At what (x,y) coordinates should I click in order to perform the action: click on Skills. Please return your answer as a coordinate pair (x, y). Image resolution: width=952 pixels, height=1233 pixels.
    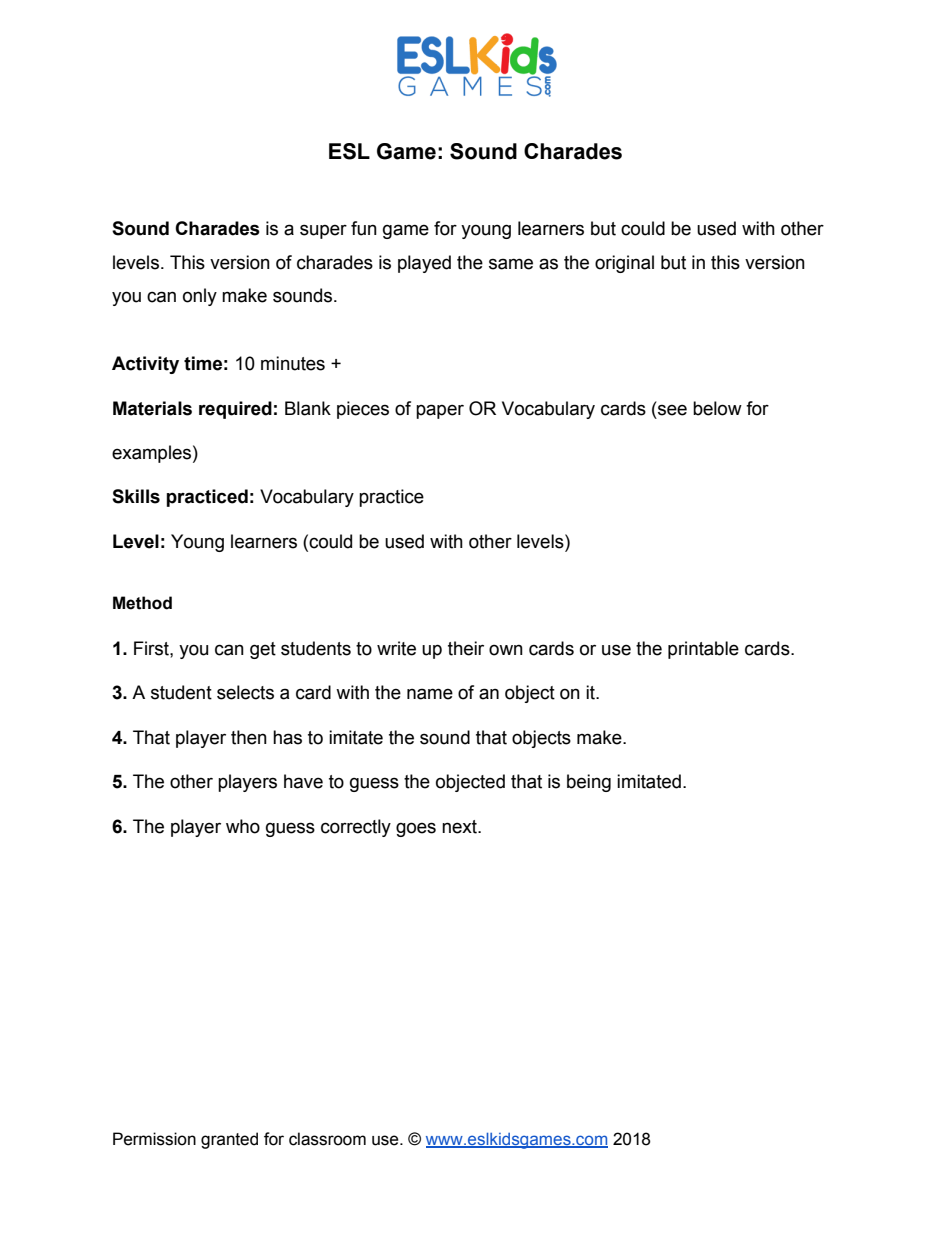
    Looking at the image, I should click on (136, 496).
